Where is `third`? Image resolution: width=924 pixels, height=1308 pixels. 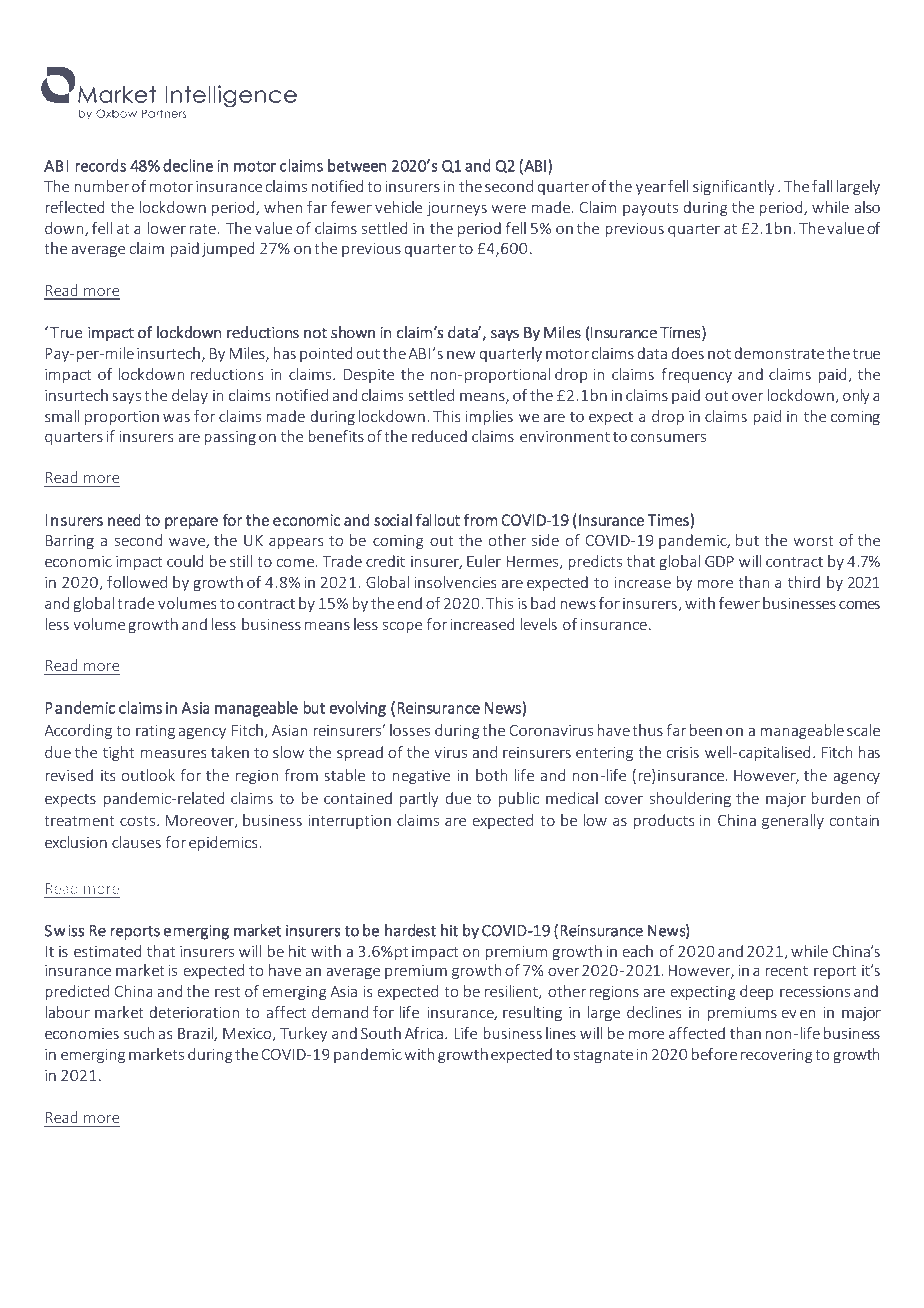 third is located at coordinates (804, 582).
